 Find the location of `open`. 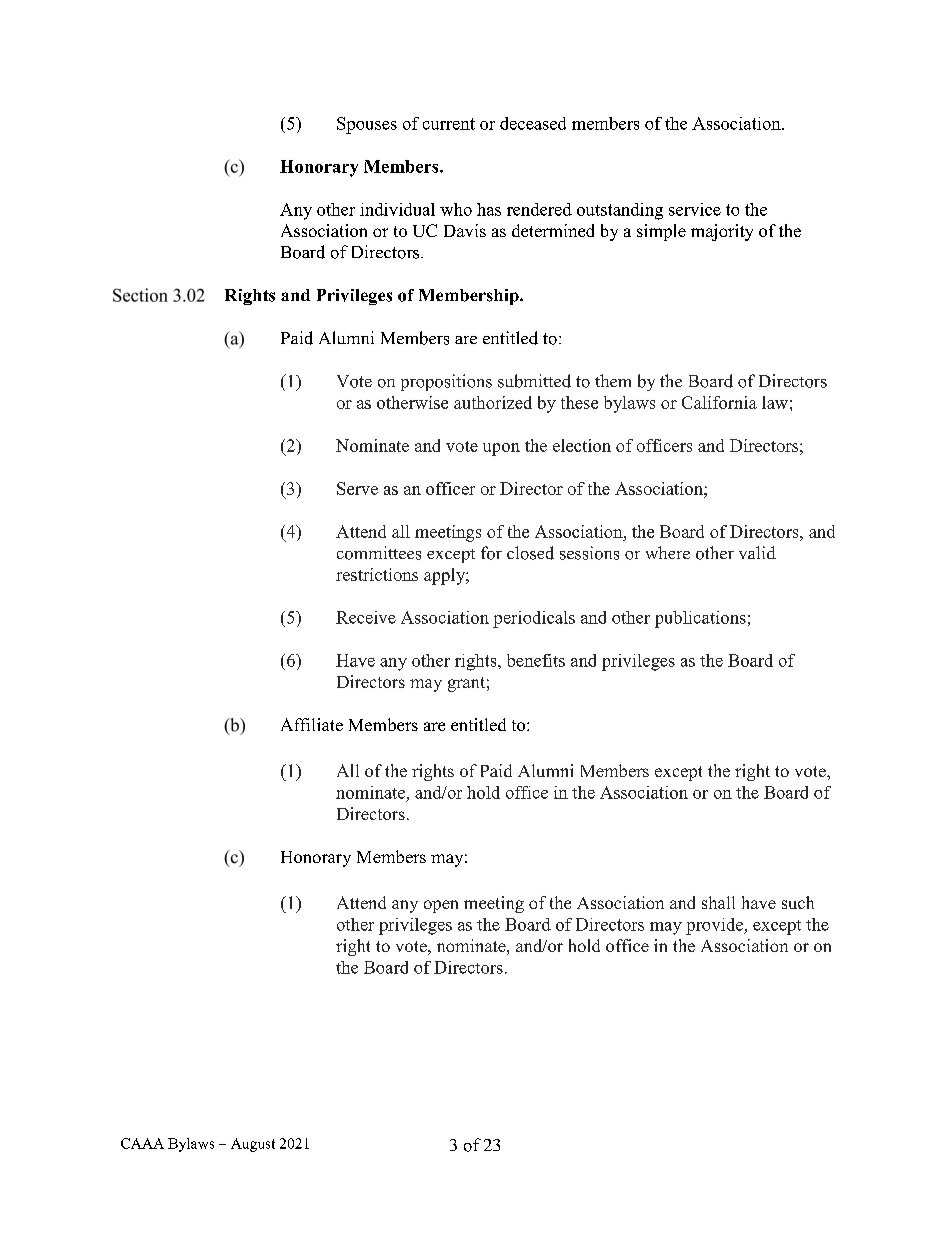

open is located at coordinates (441, 906).
